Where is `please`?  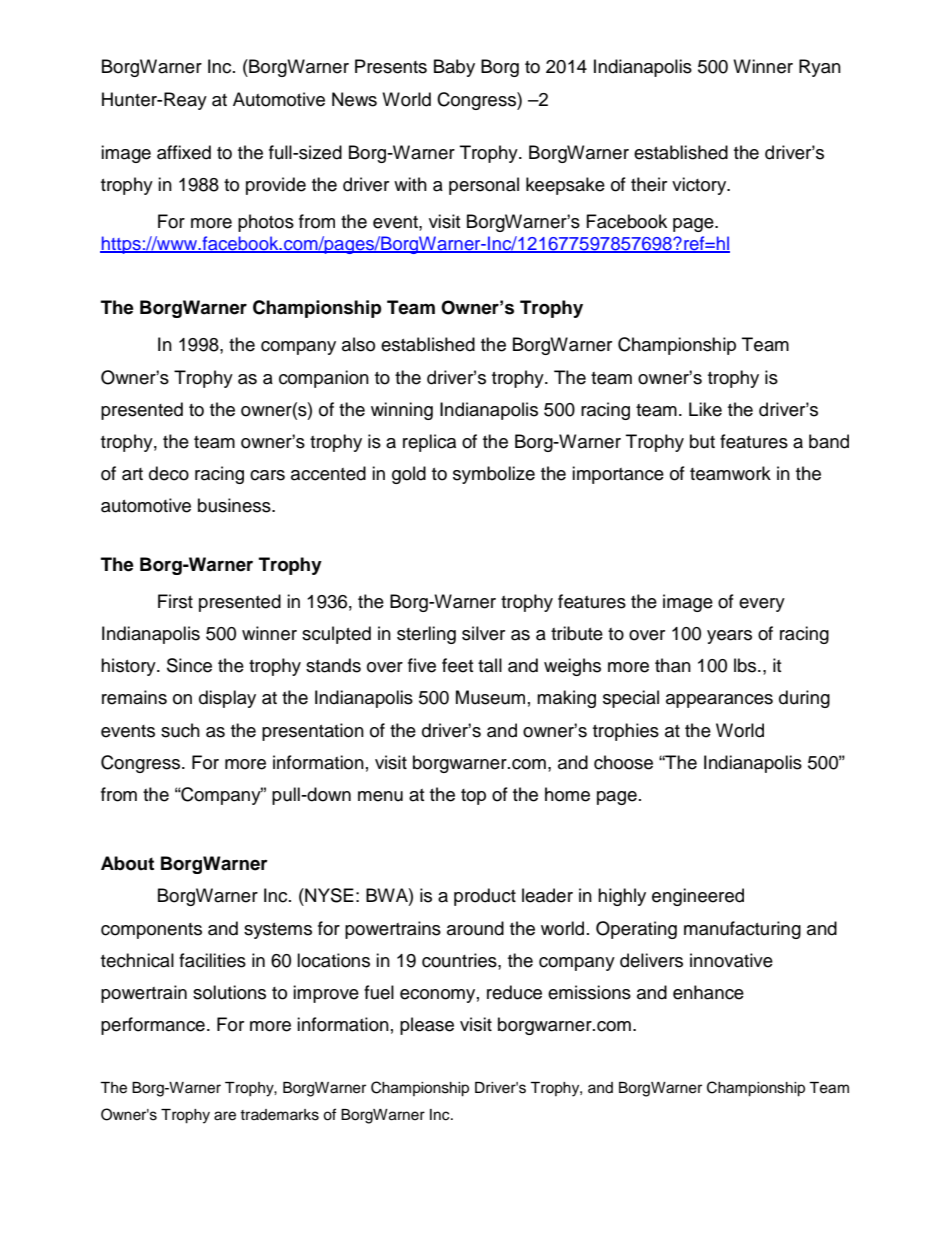
please is located at coordinates (427, 1026).
